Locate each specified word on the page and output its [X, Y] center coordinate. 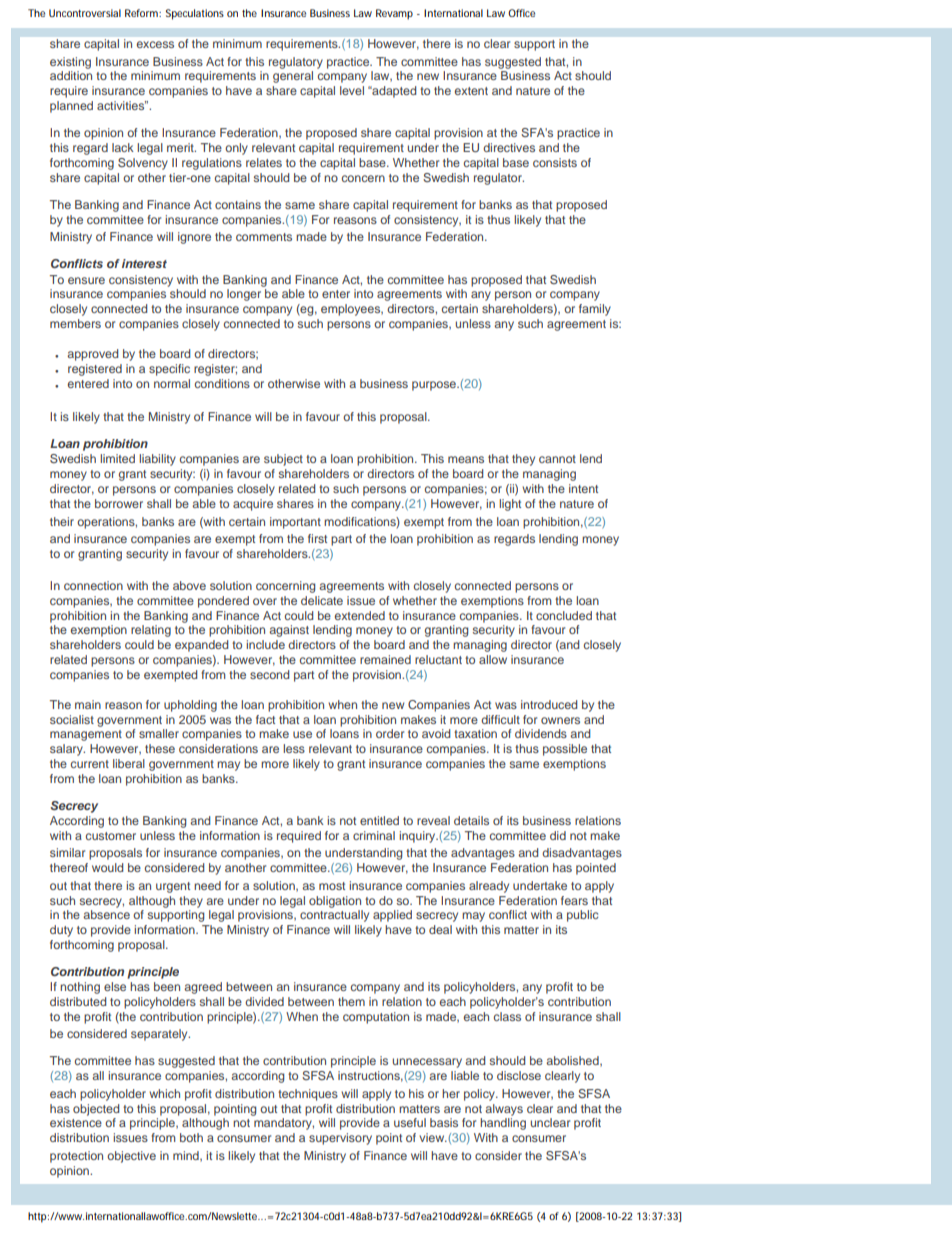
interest [144, 263]
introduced [549, 704]
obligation [335, 902]
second [269, 674]
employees [352, 310]
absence [106, 914]
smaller [159, 733]
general [293, 77]
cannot [557, 459]
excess [155, 44]
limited [117, 458]
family [595, 310]
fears [574, 900]
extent [471, 91]
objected [96, 1110]
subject [283, 460]
